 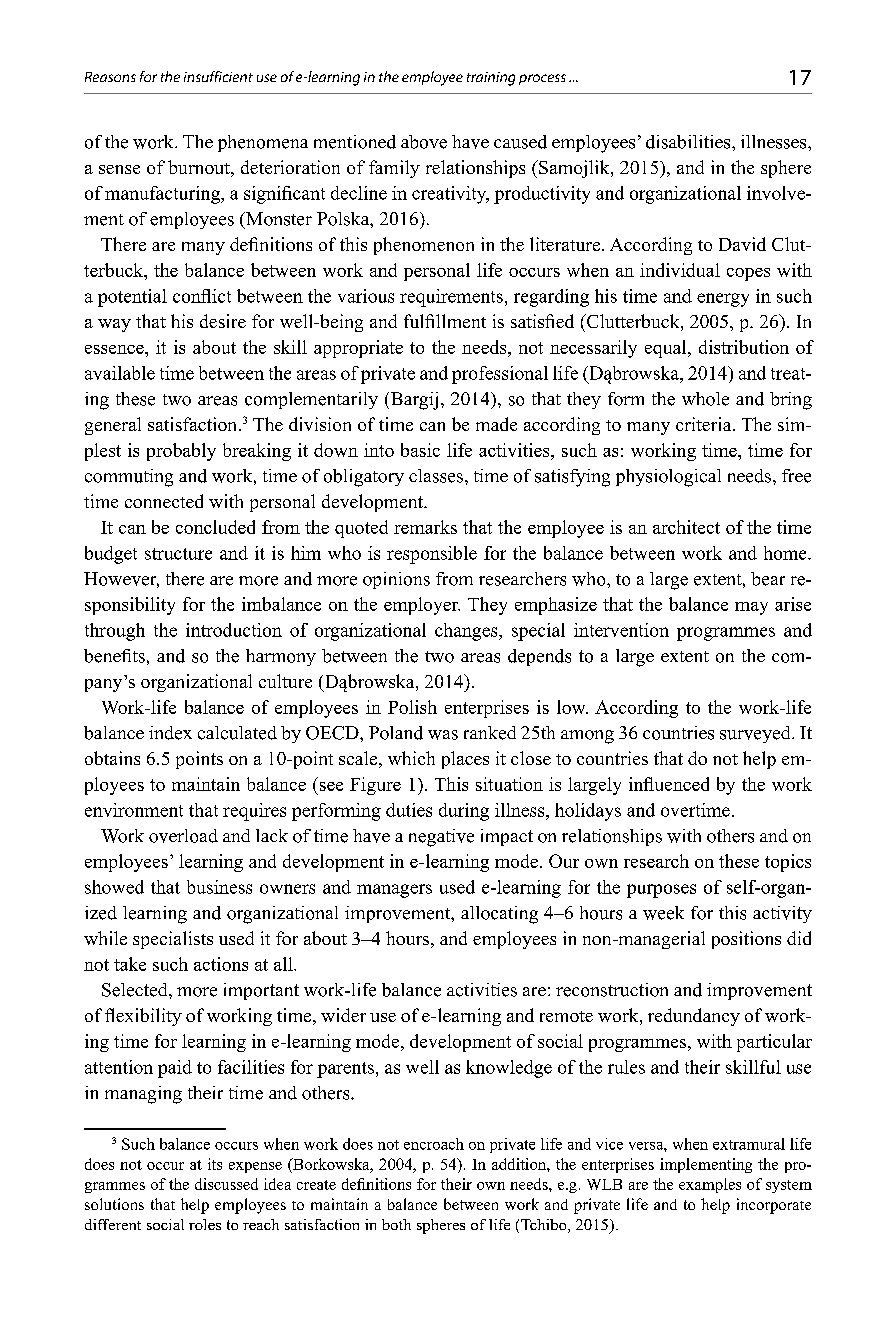 What do you see at coordinates (746, 940) in the screenshot?
I see `positions` at bounding box center [746, 940].
